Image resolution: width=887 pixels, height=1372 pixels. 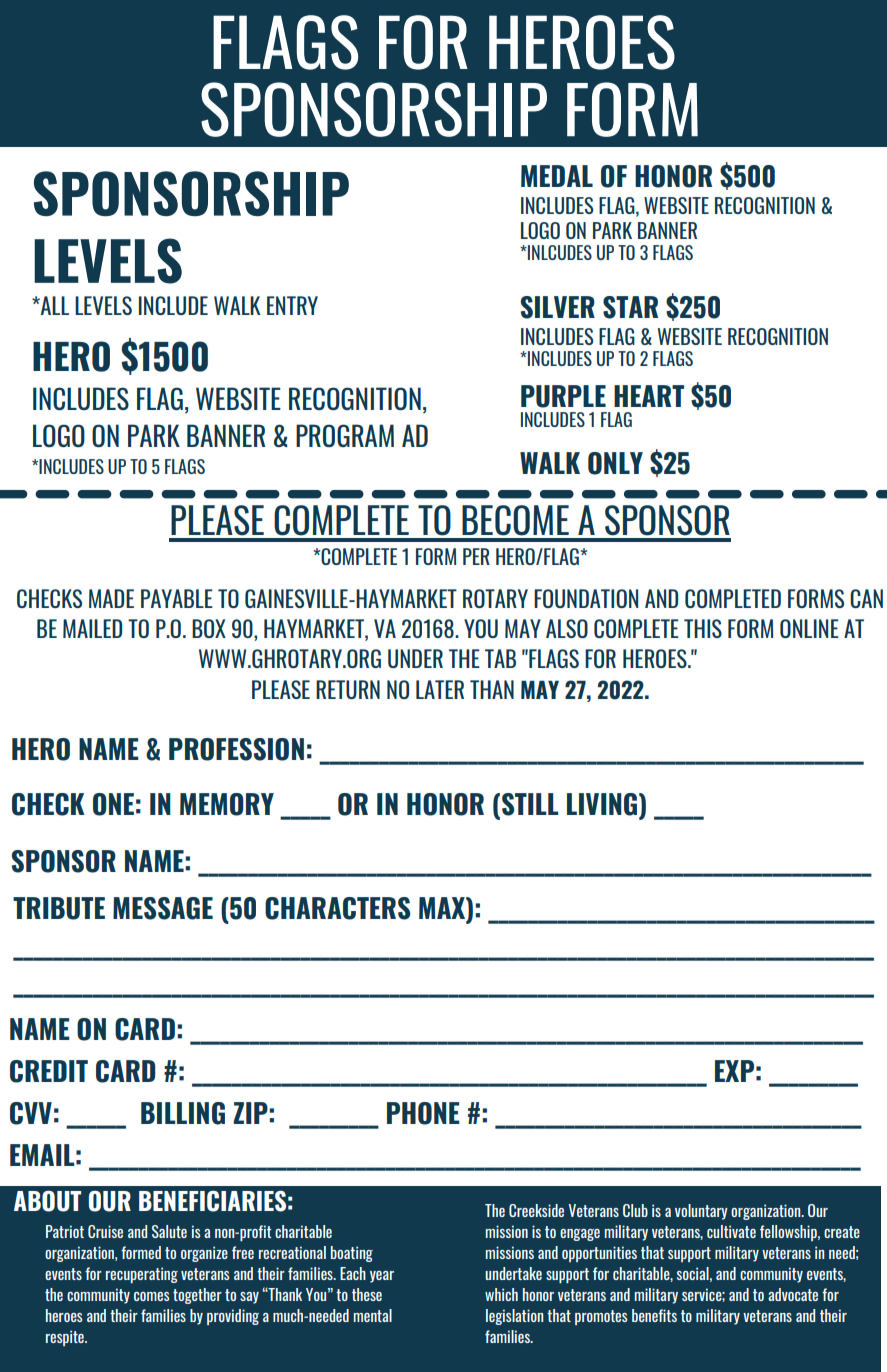 What do you see at coordinates (603, 805) in the screenshot?
I see `LIVING` at bounding box center [603, 805].
